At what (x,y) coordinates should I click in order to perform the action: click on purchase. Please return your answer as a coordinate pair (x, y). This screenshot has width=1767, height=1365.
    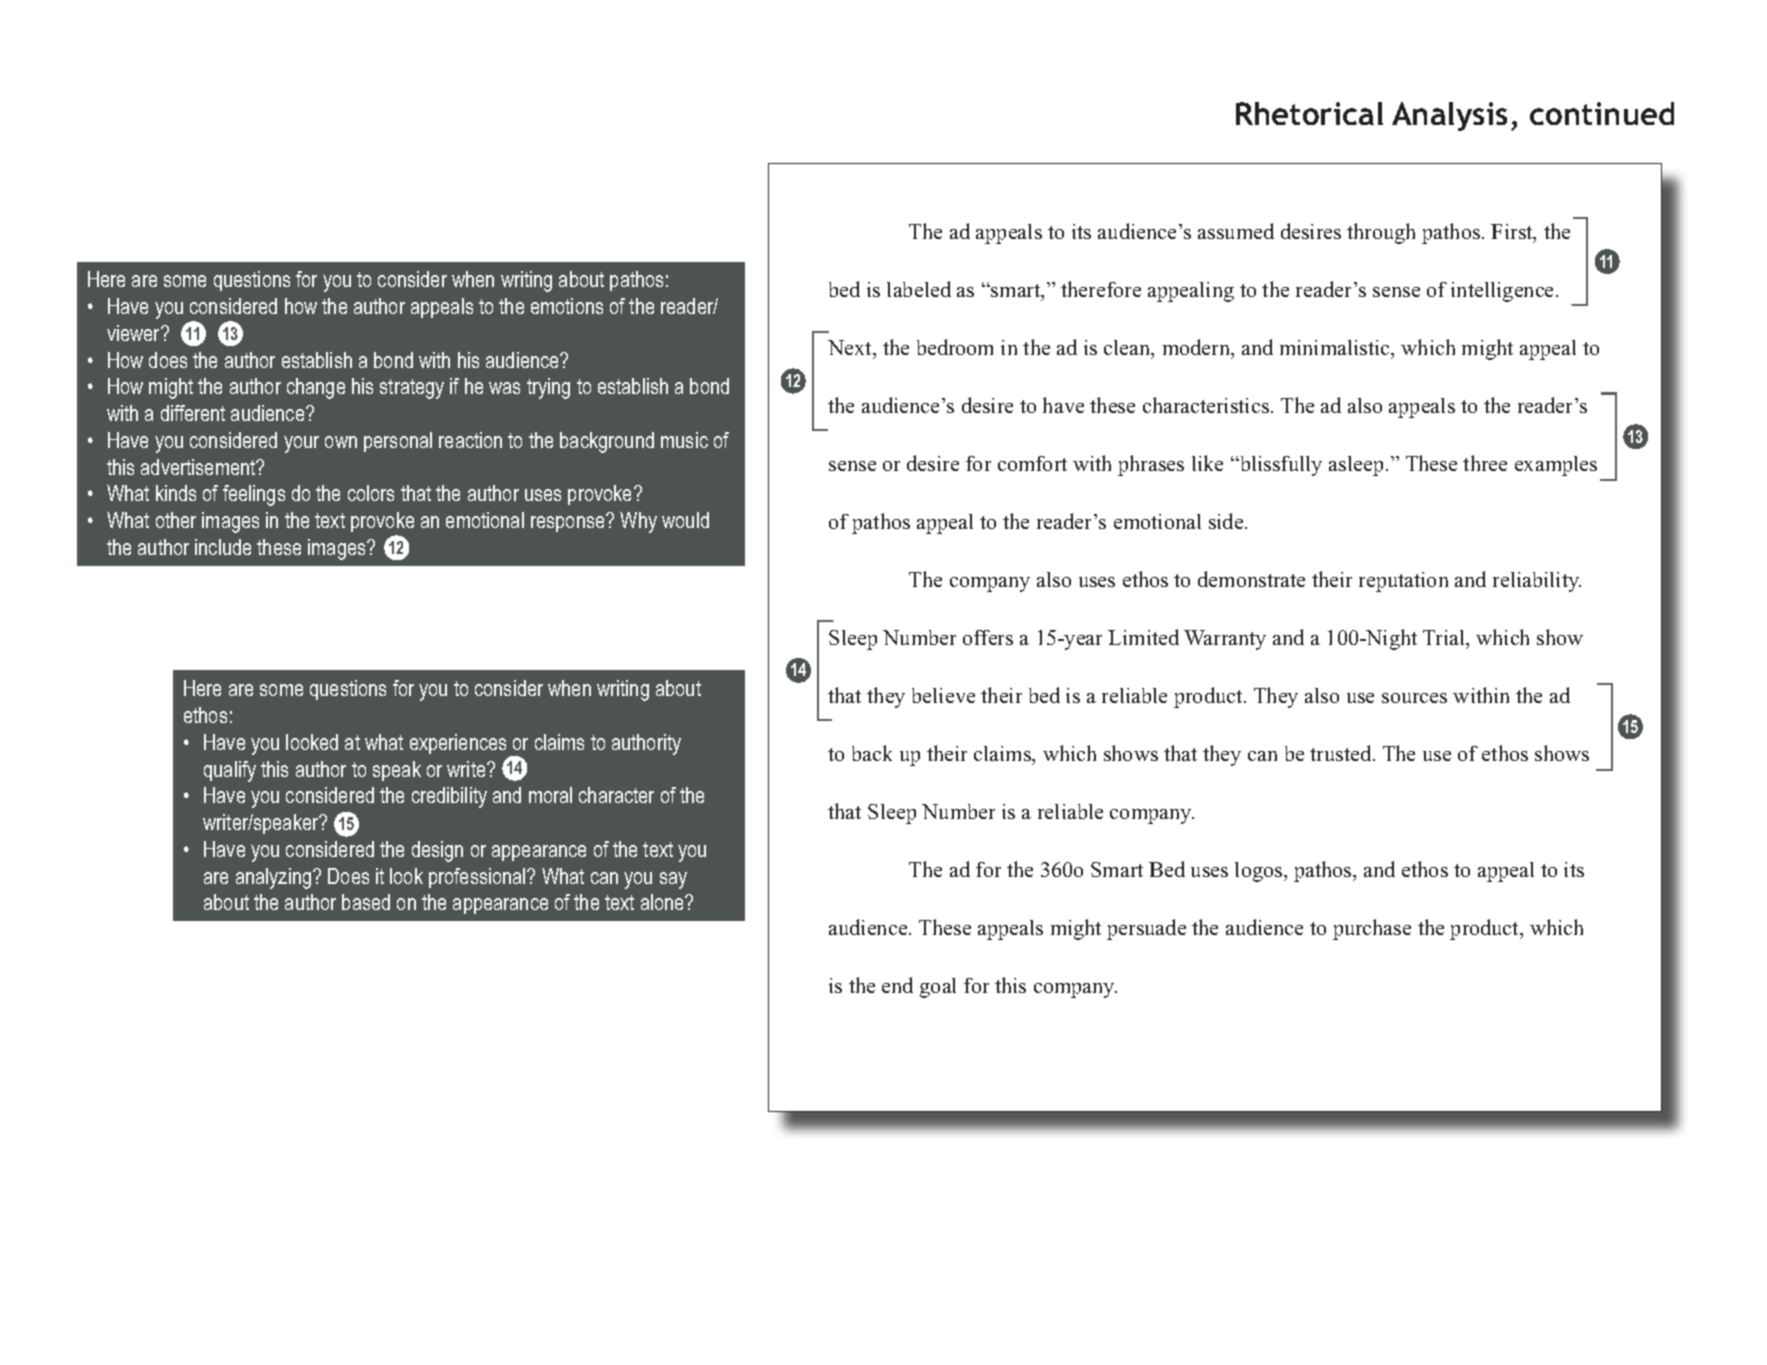
    Looking at the image, I should click on (1372, 929).
